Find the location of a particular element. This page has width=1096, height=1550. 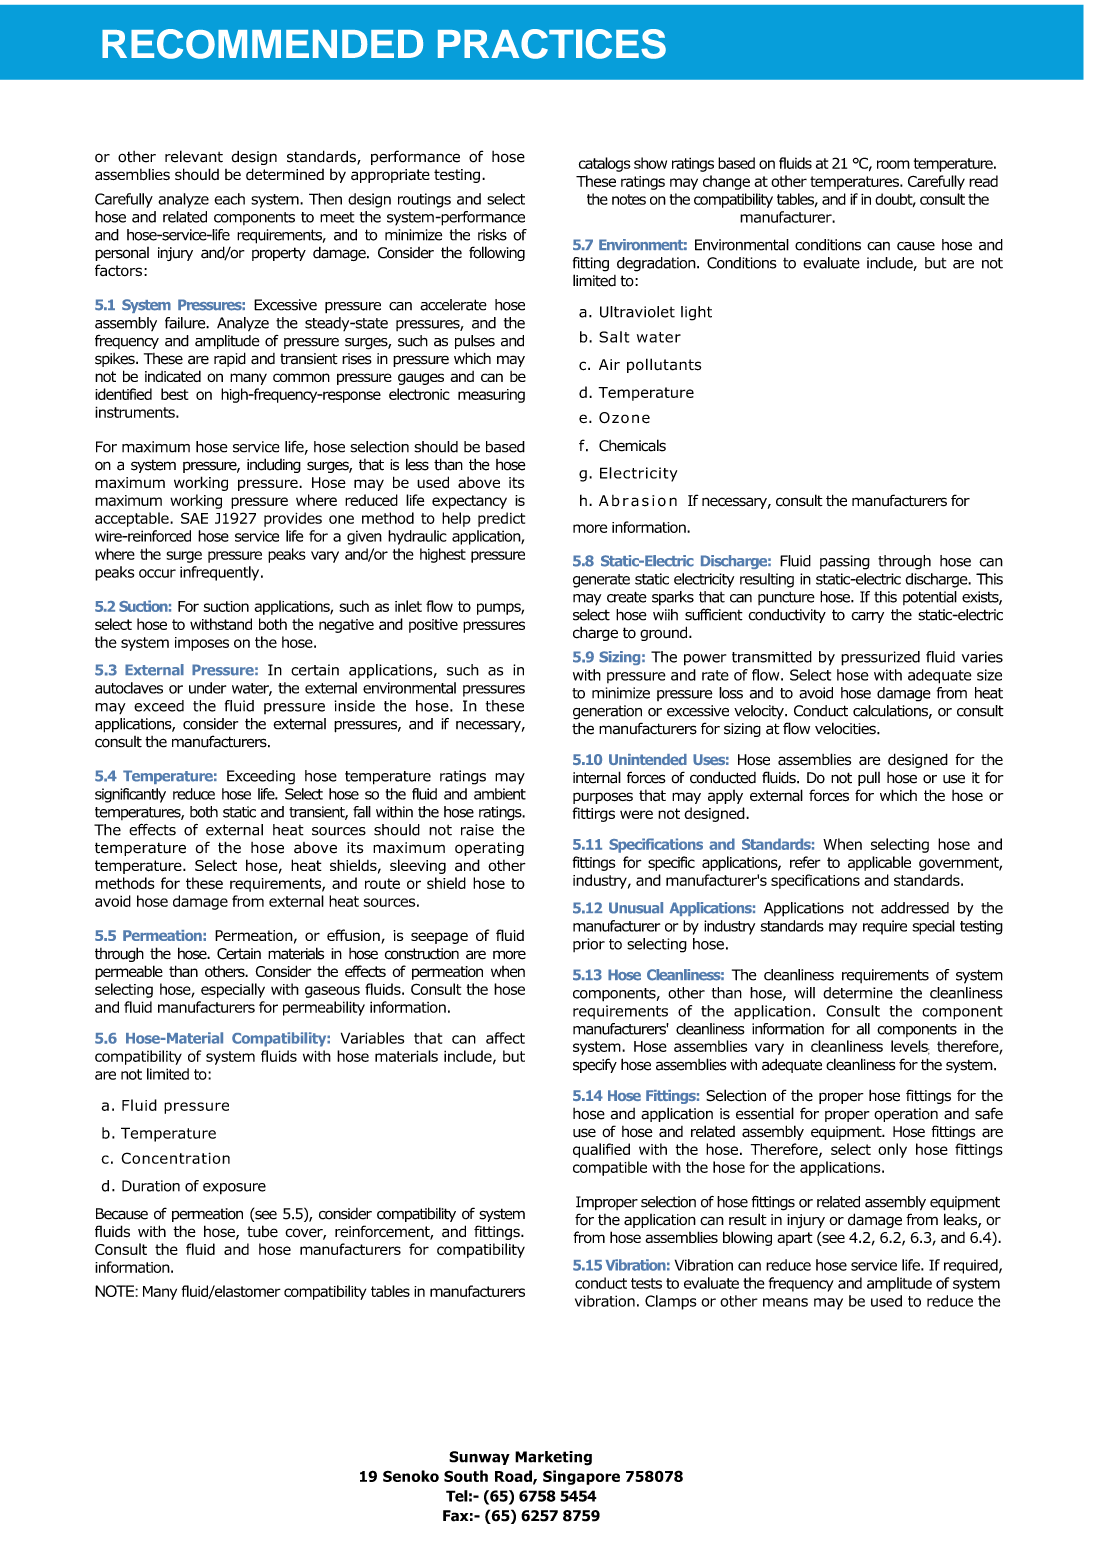

imposes is located at coordinates (202, 644).
